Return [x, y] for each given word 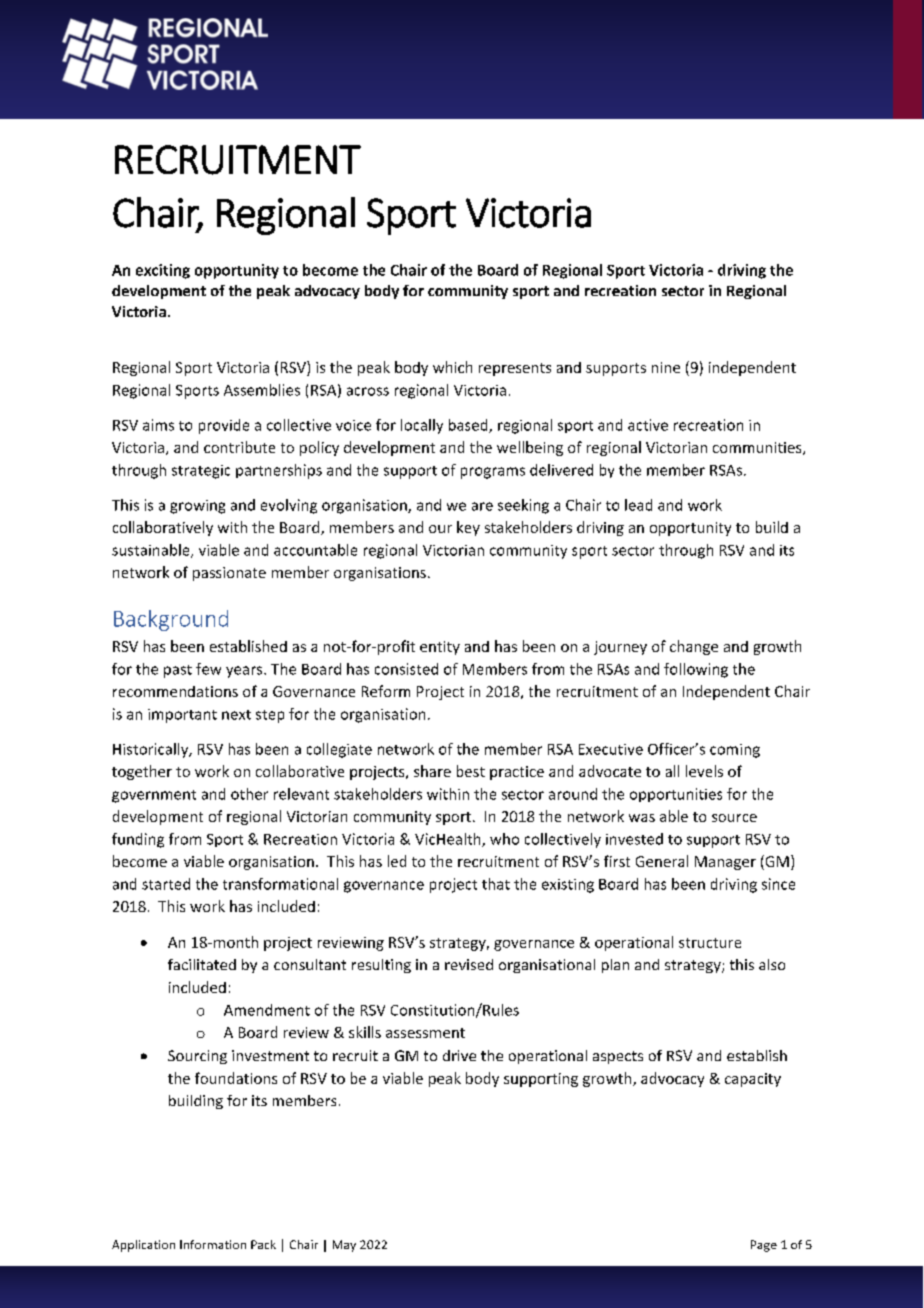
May [344, 1246]
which [452, 367]
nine [666, 367]
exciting [163, 271]
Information [213, 1244]
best [471, 771]
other [249, 794]
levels [704, 771]
